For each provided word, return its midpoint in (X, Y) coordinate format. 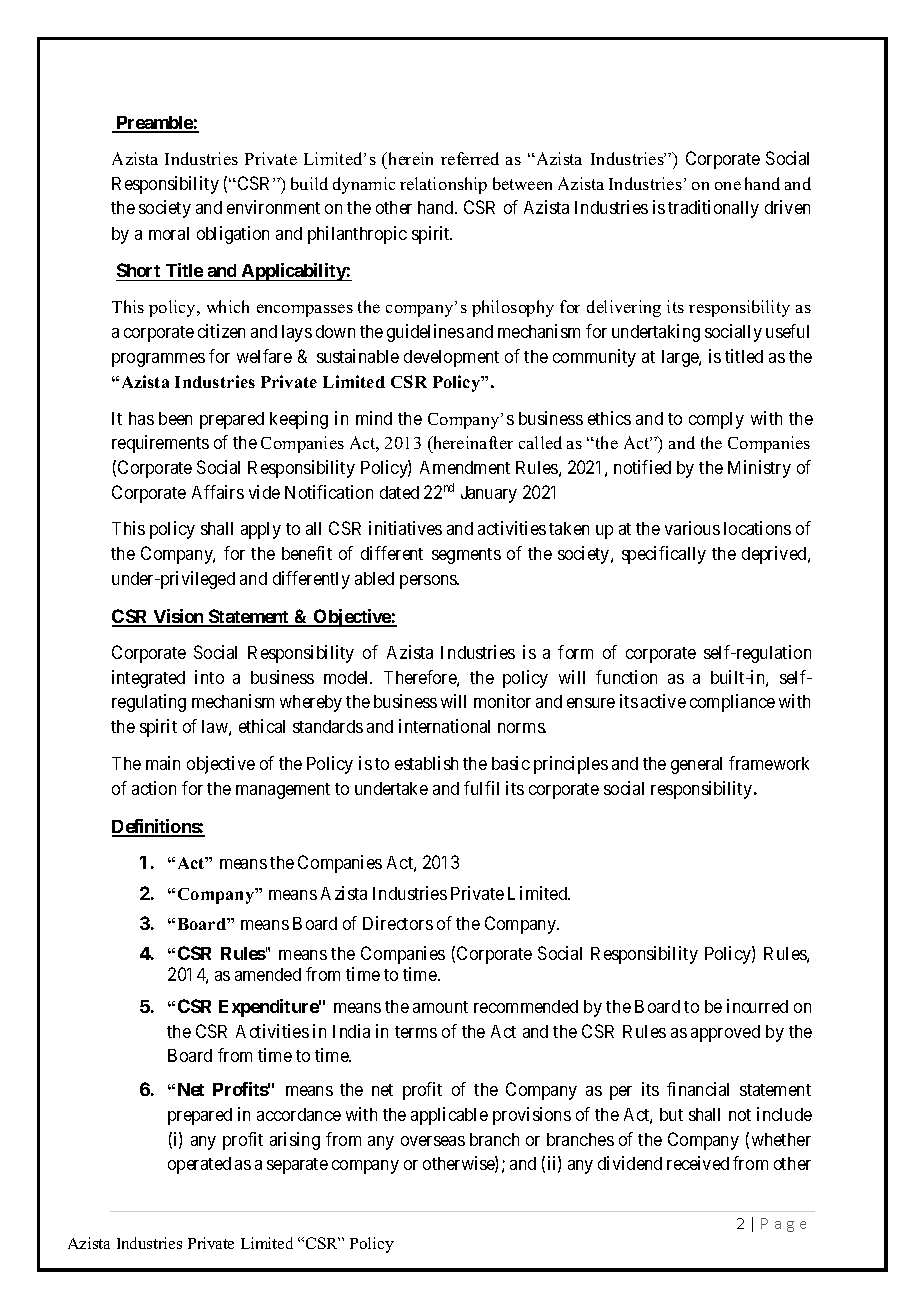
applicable (449, 1116)
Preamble (154, 124)
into (209, 677)
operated (199, 1165)
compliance (732, 703)
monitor (502, 701)
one (728, 185)
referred (470, 158)
